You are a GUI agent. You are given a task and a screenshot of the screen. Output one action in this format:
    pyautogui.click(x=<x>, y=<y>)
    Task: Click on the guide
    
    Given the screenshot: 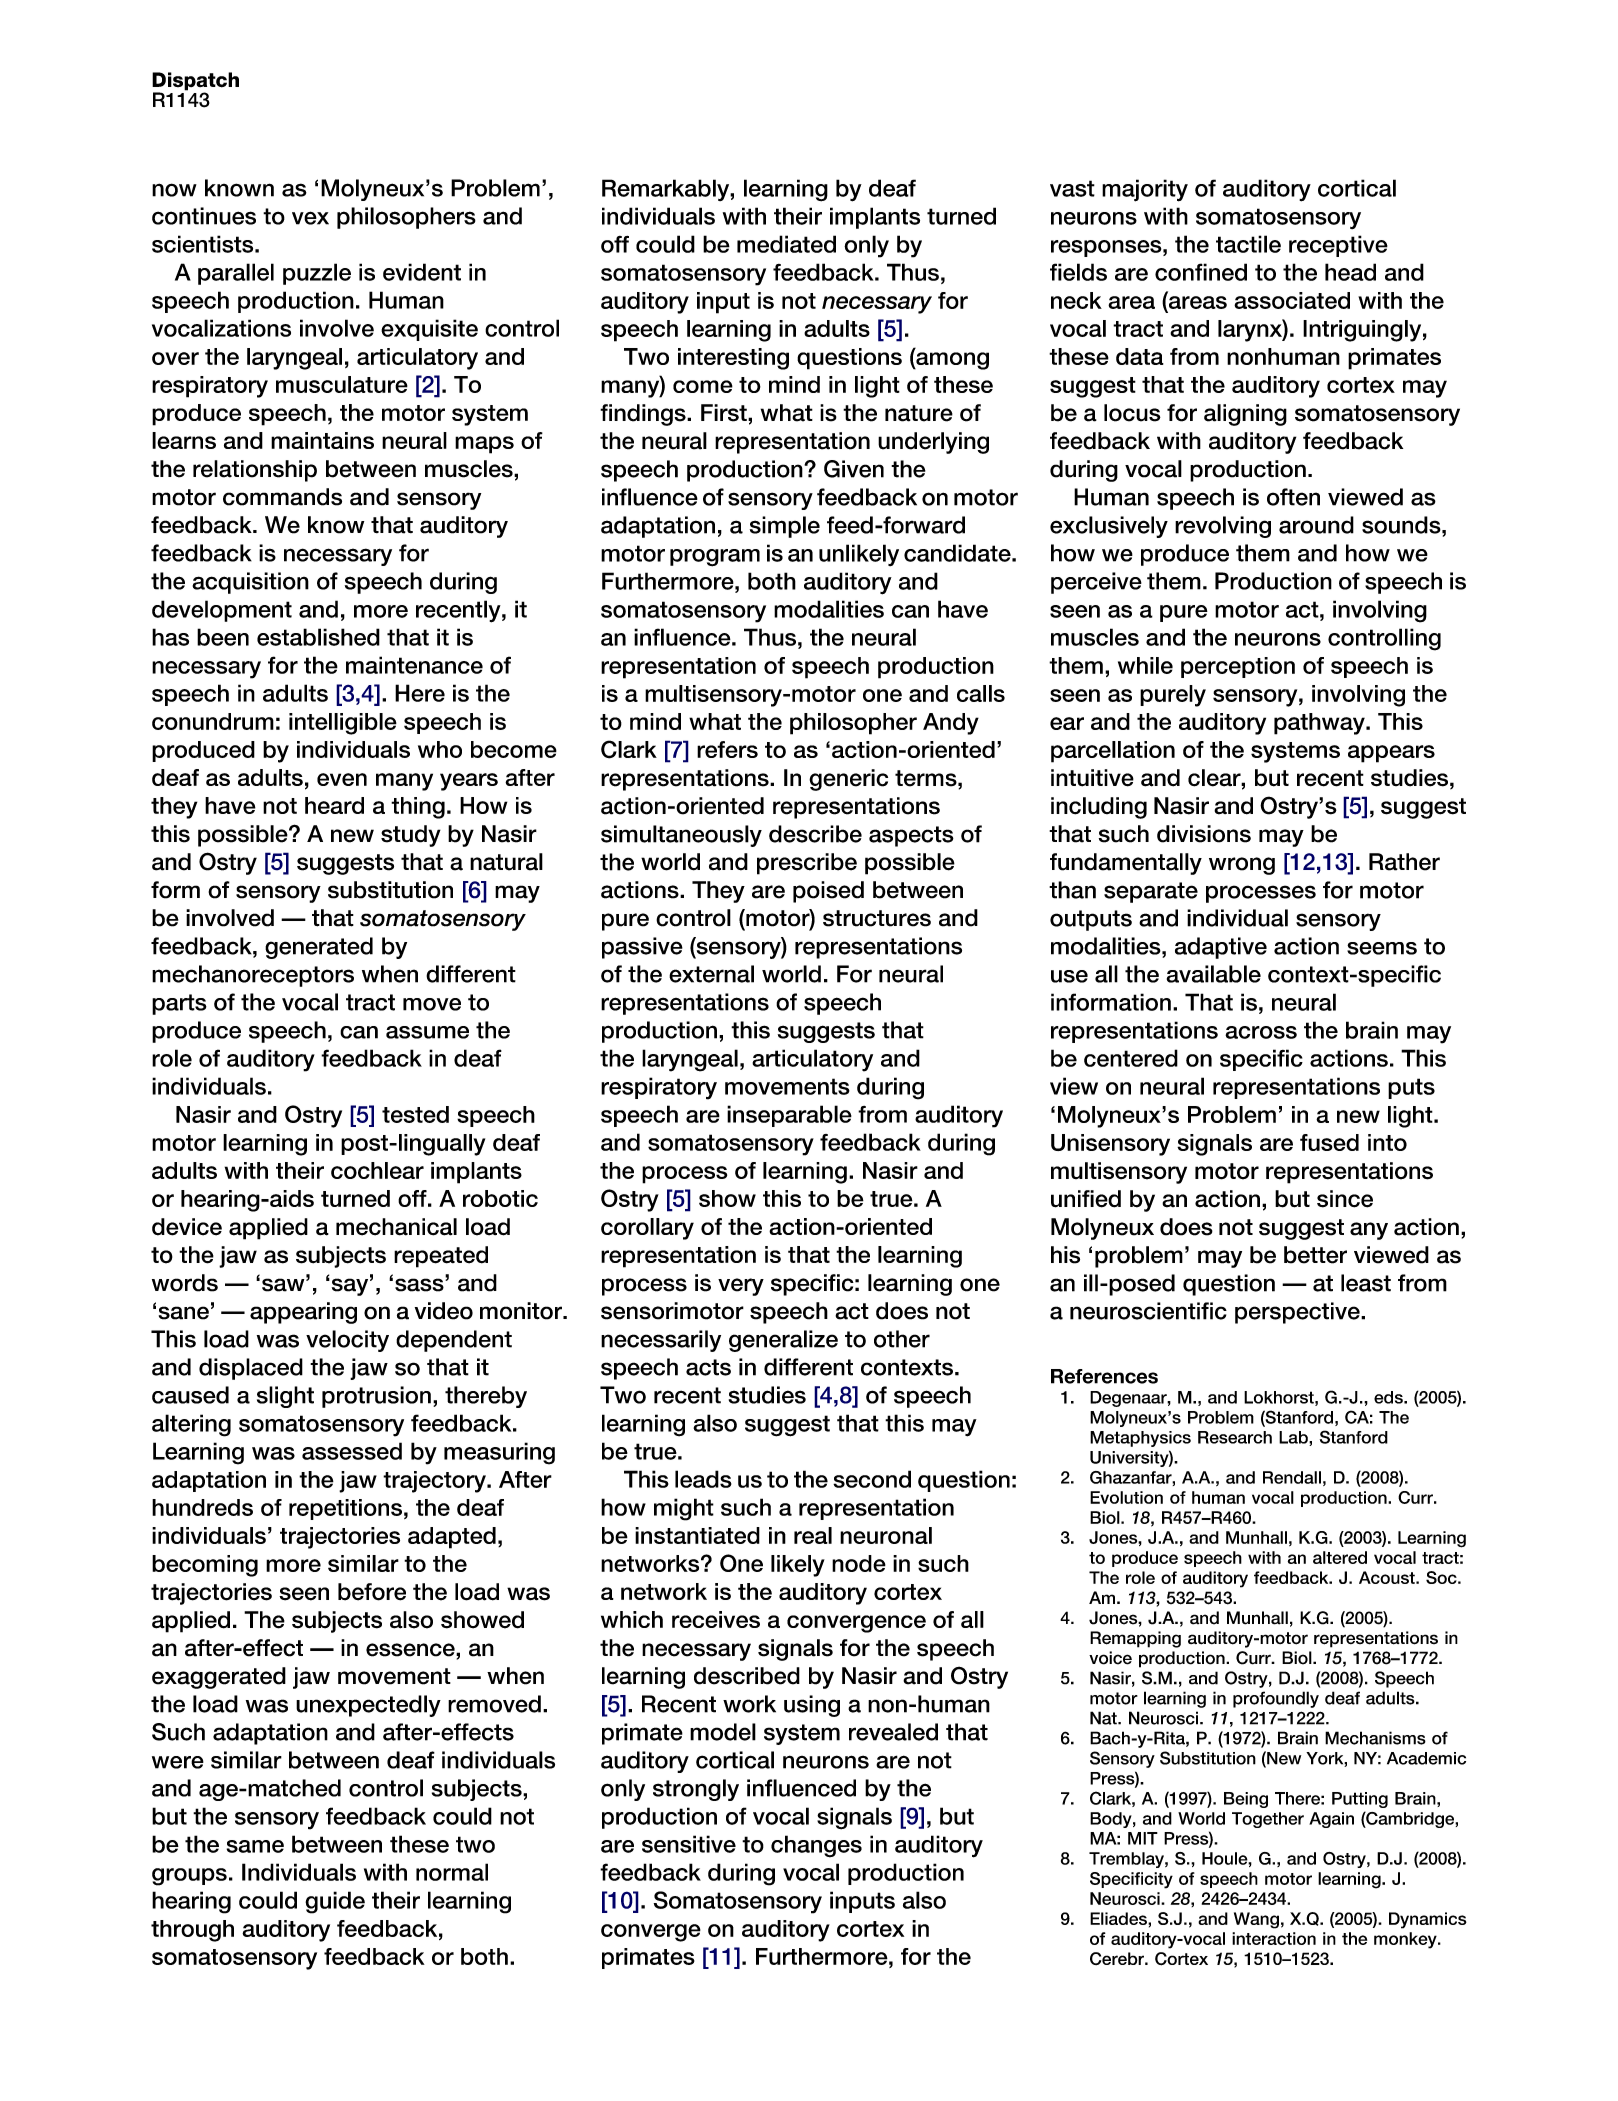 What is the action you would take?
    pyautogui.click(x=335, y=1902)
